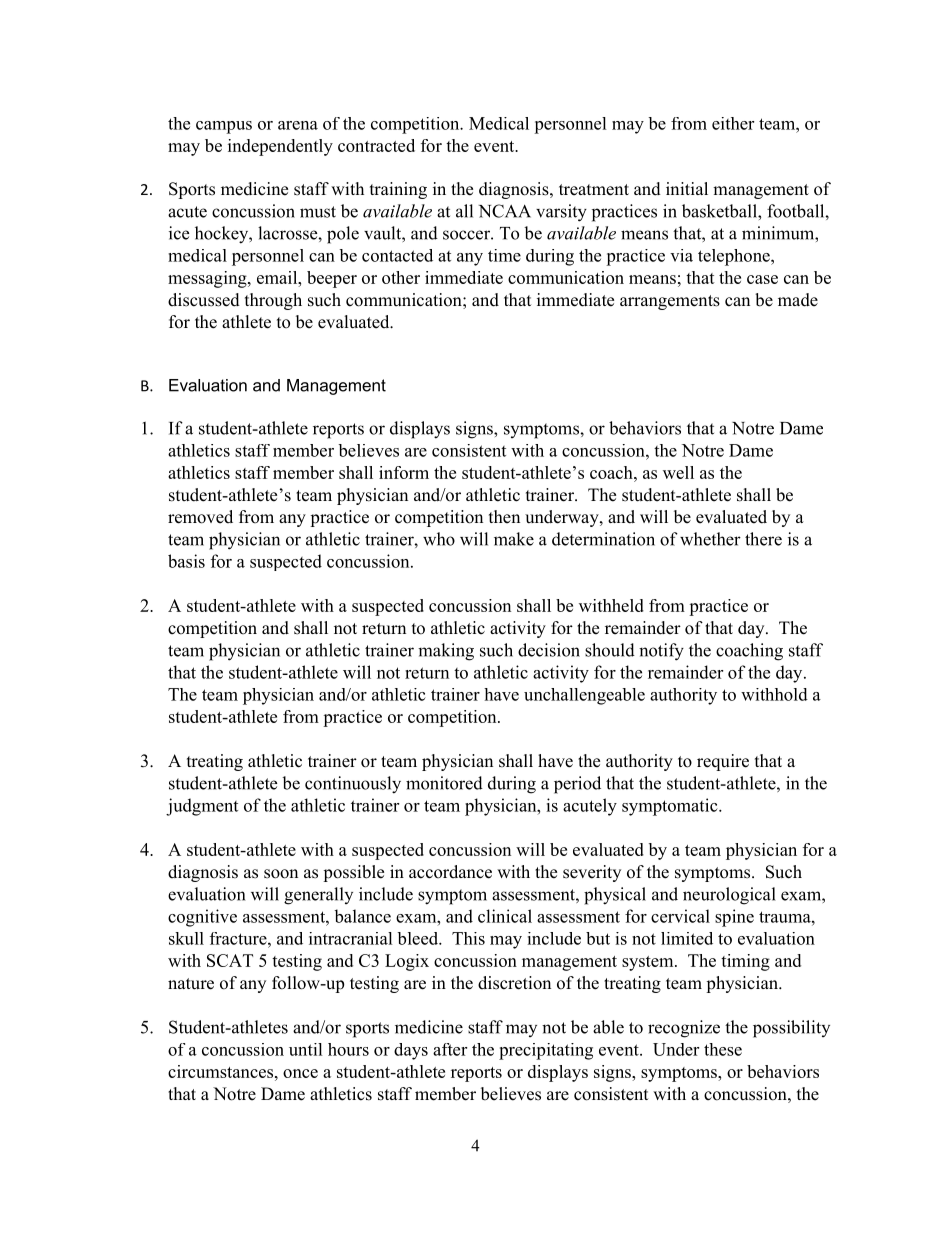 Image resolution: width=952 pixels, height=1233 pixels. I want to click on either, so click(733, 123).
